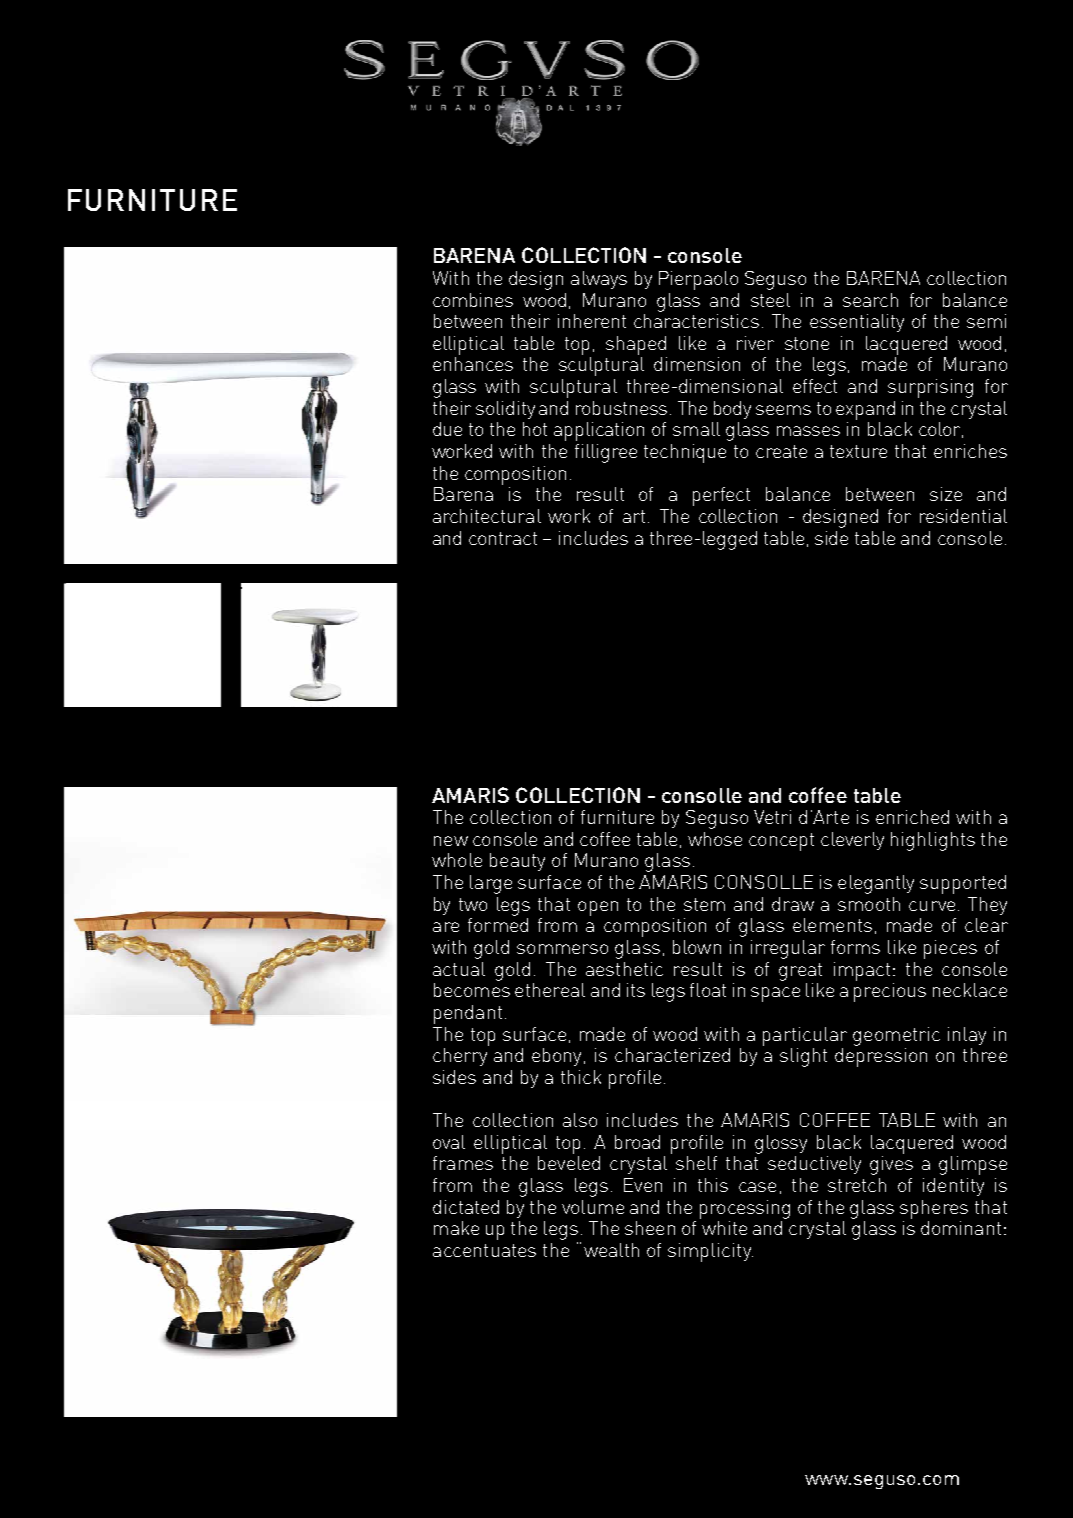 This screenshot has width=1073, height=1518. Describe the element at coordinates (696, 321) in the screenshot. I see `characteristics` at that location.
